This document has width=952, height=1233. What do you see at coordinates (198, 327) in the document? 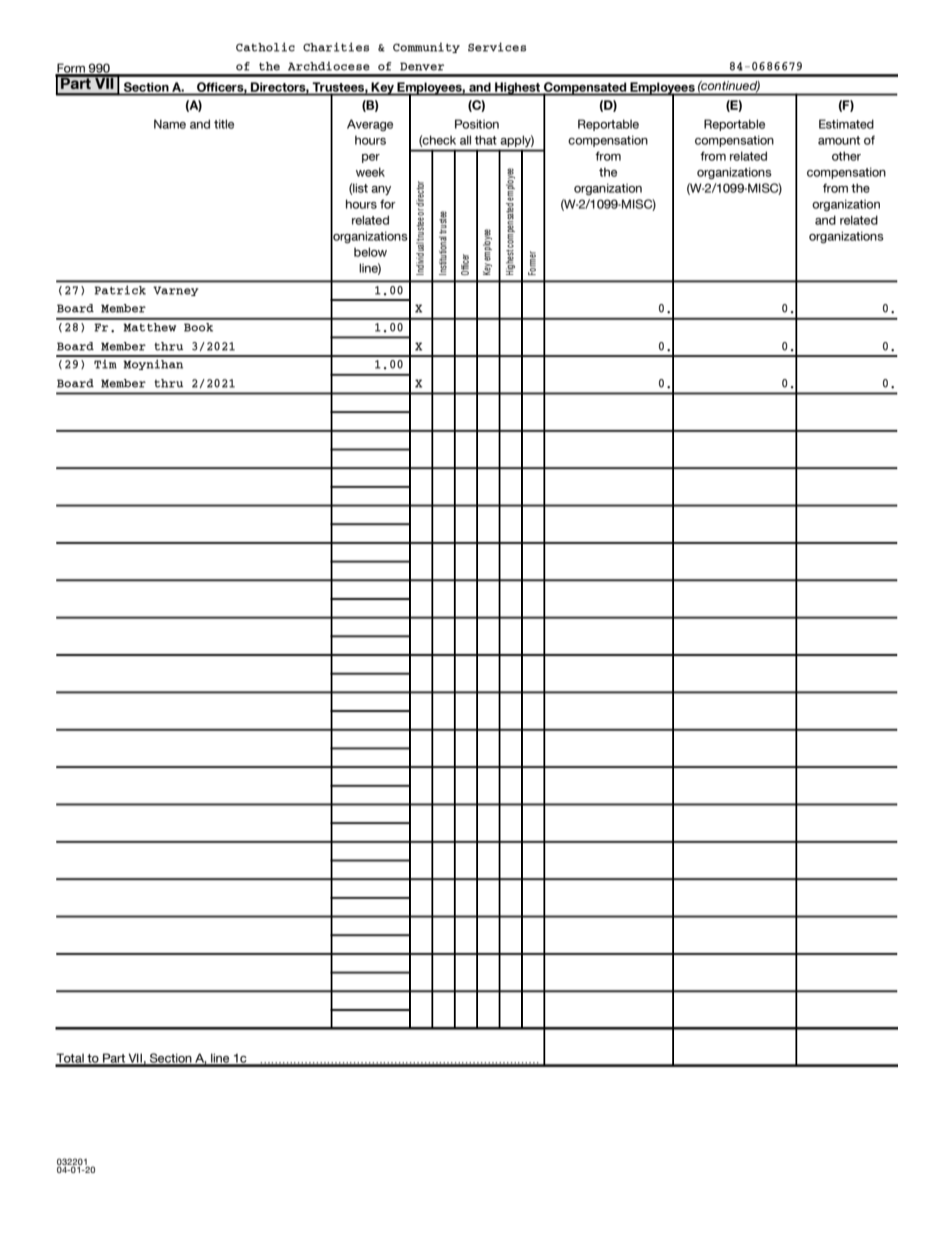
I see `Book` at bounding box center [198, 327].
